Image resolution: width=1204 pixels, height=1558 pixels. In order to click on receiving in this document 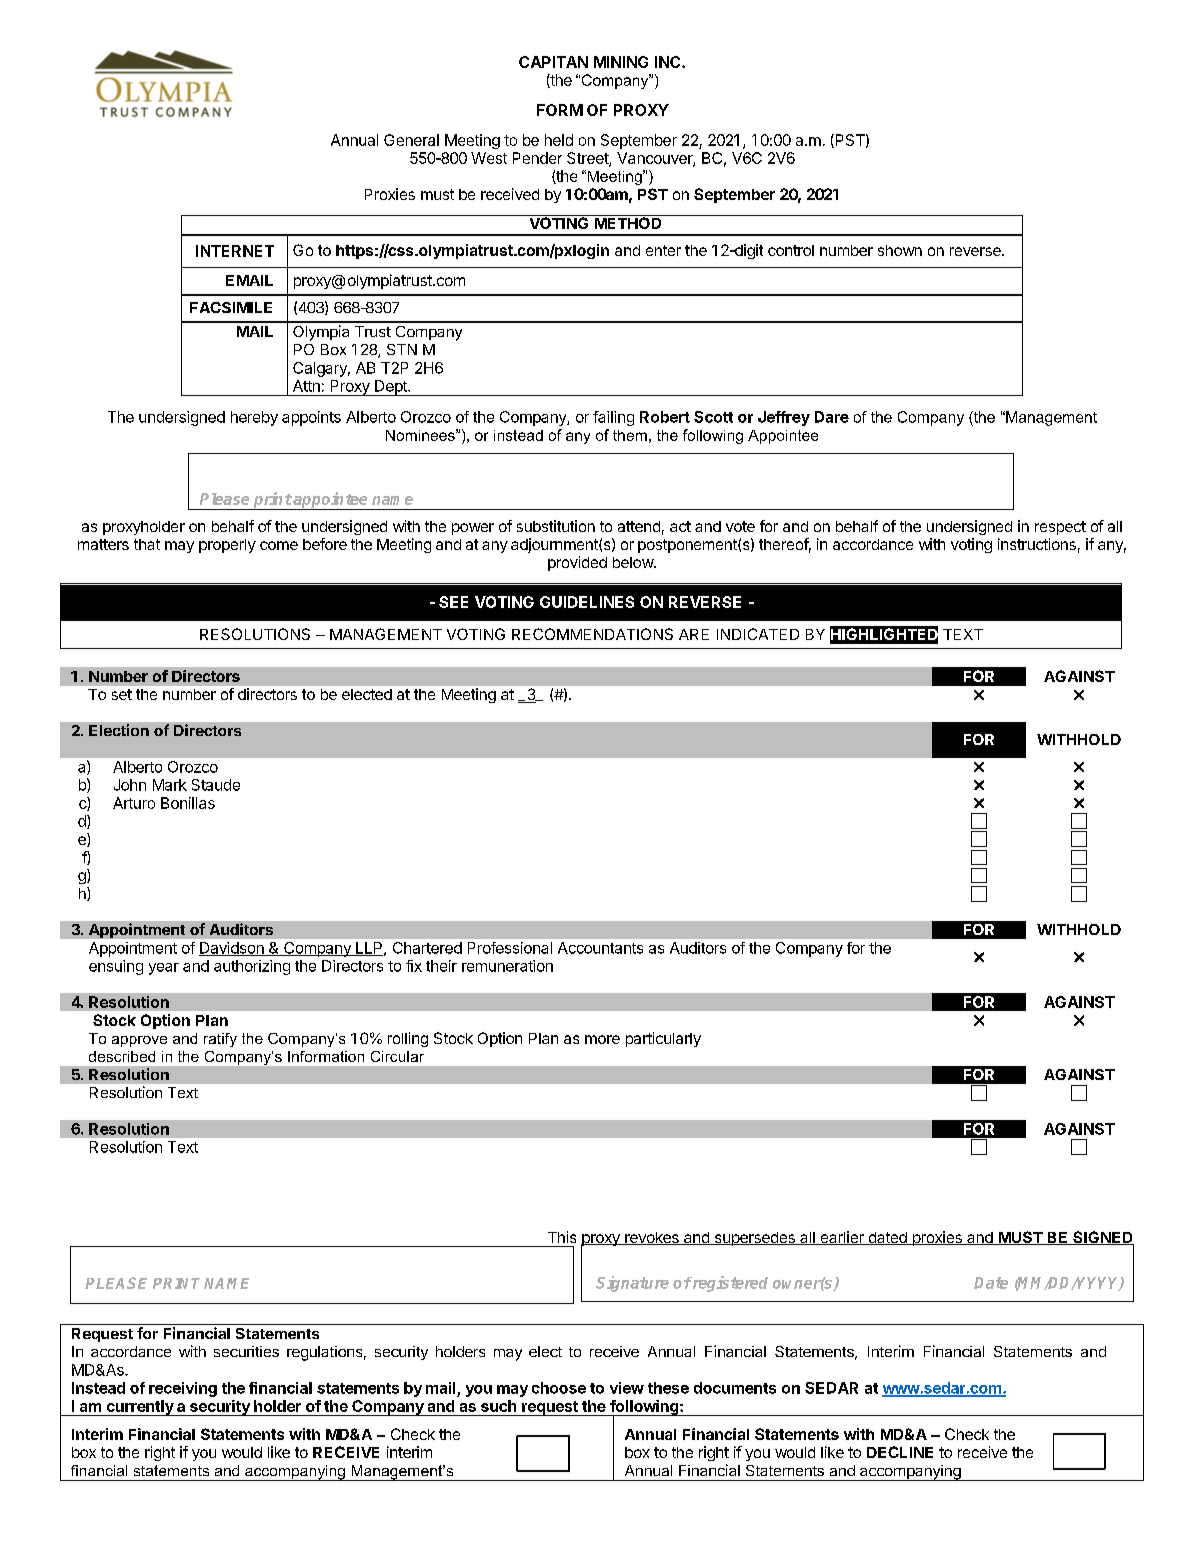, I will do `click(183, 1389)`.
